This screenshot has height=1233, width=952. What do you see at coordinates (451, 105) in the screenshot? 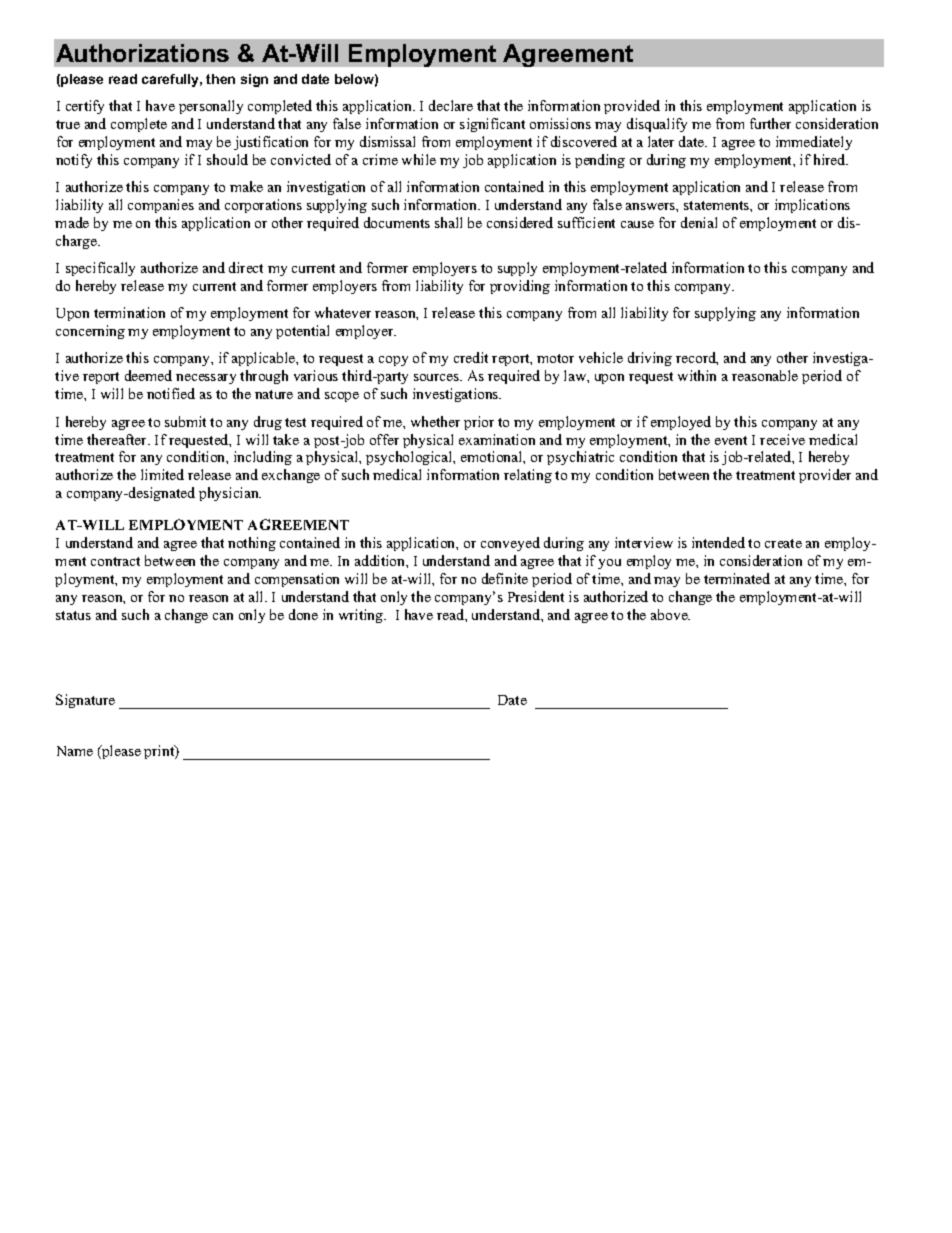
I see `declare` at bounding box center [451, 105].
